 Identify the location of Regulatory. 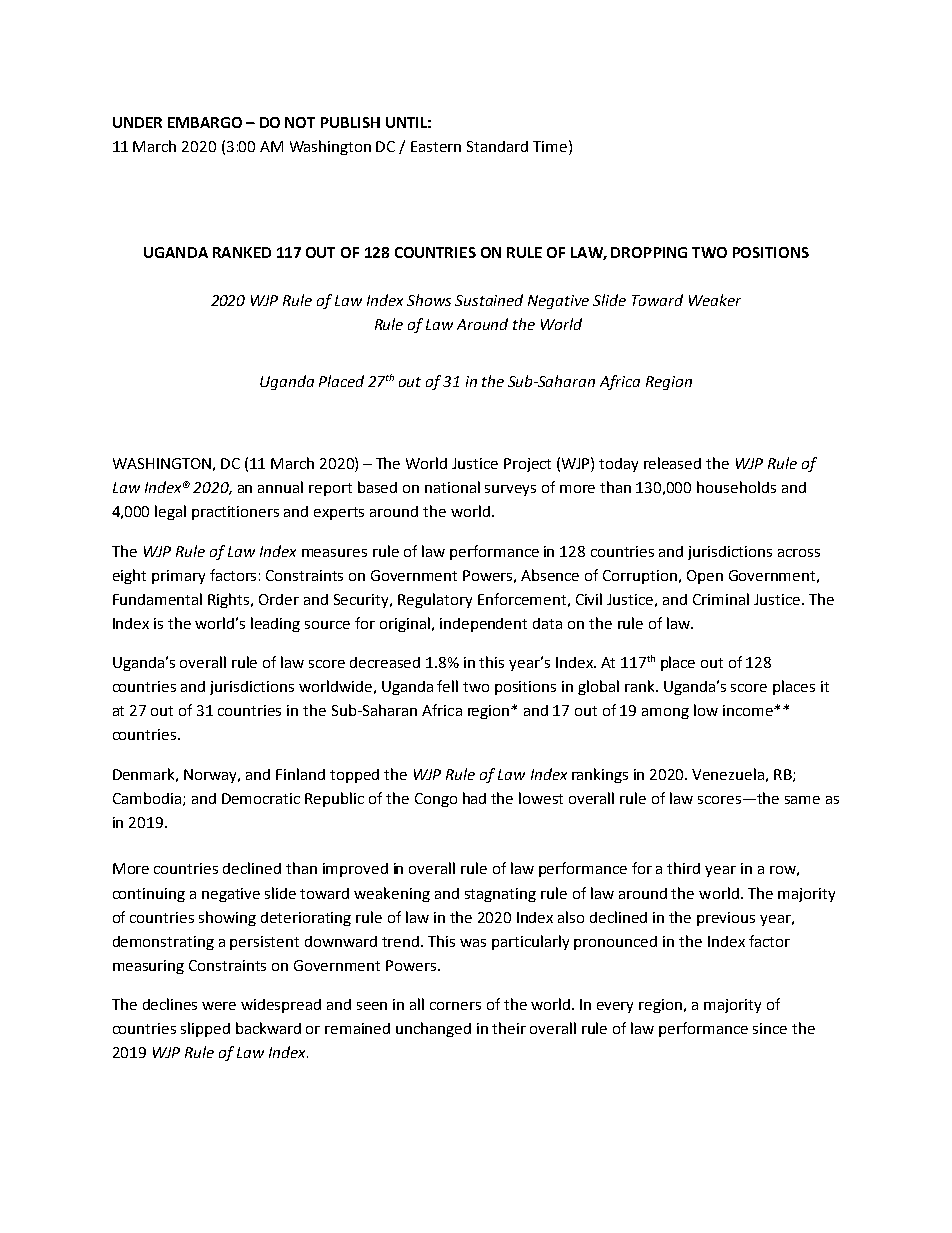
(435, 600).
